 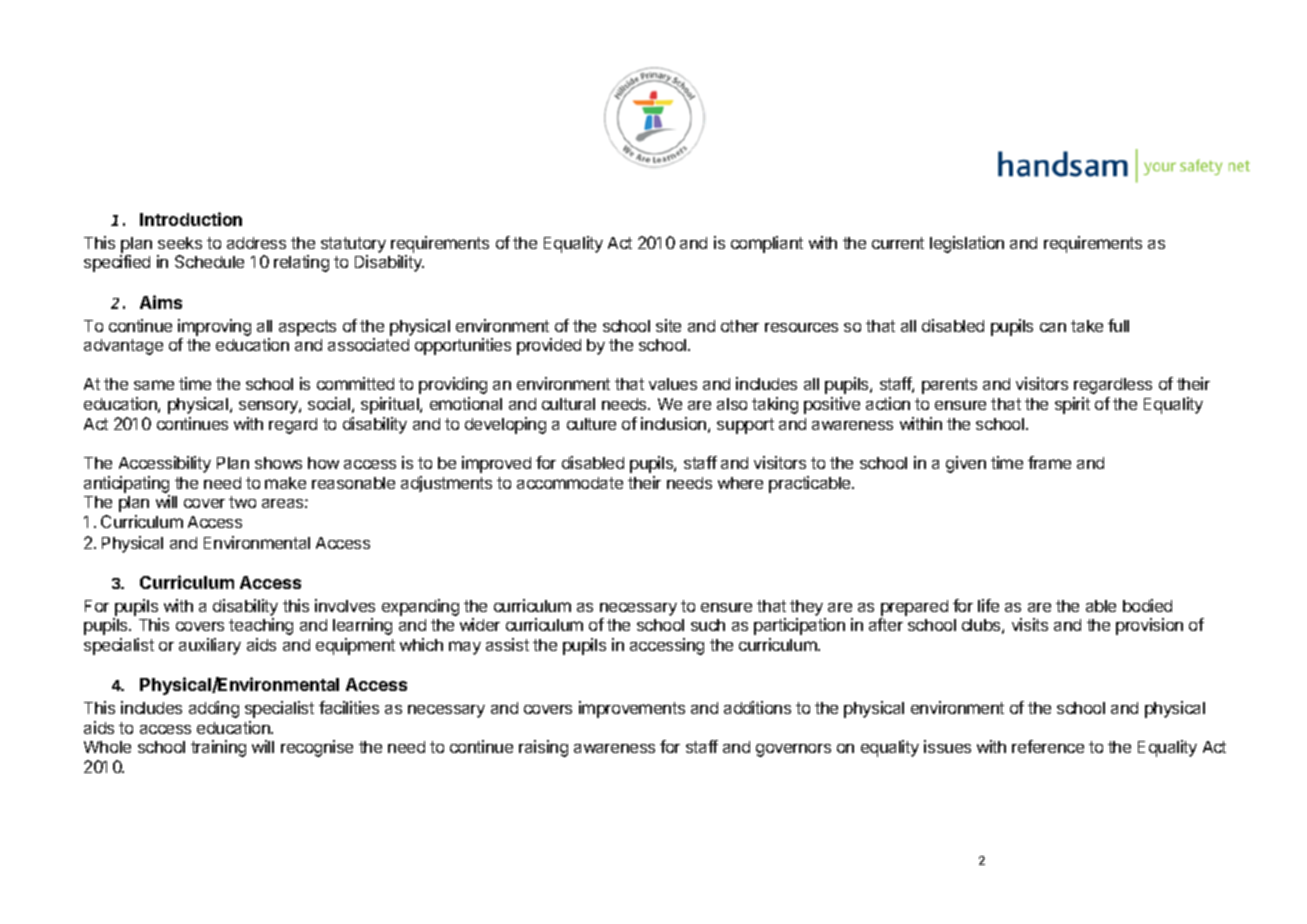 I want to click on improvements, so click(x=632, y=709).
